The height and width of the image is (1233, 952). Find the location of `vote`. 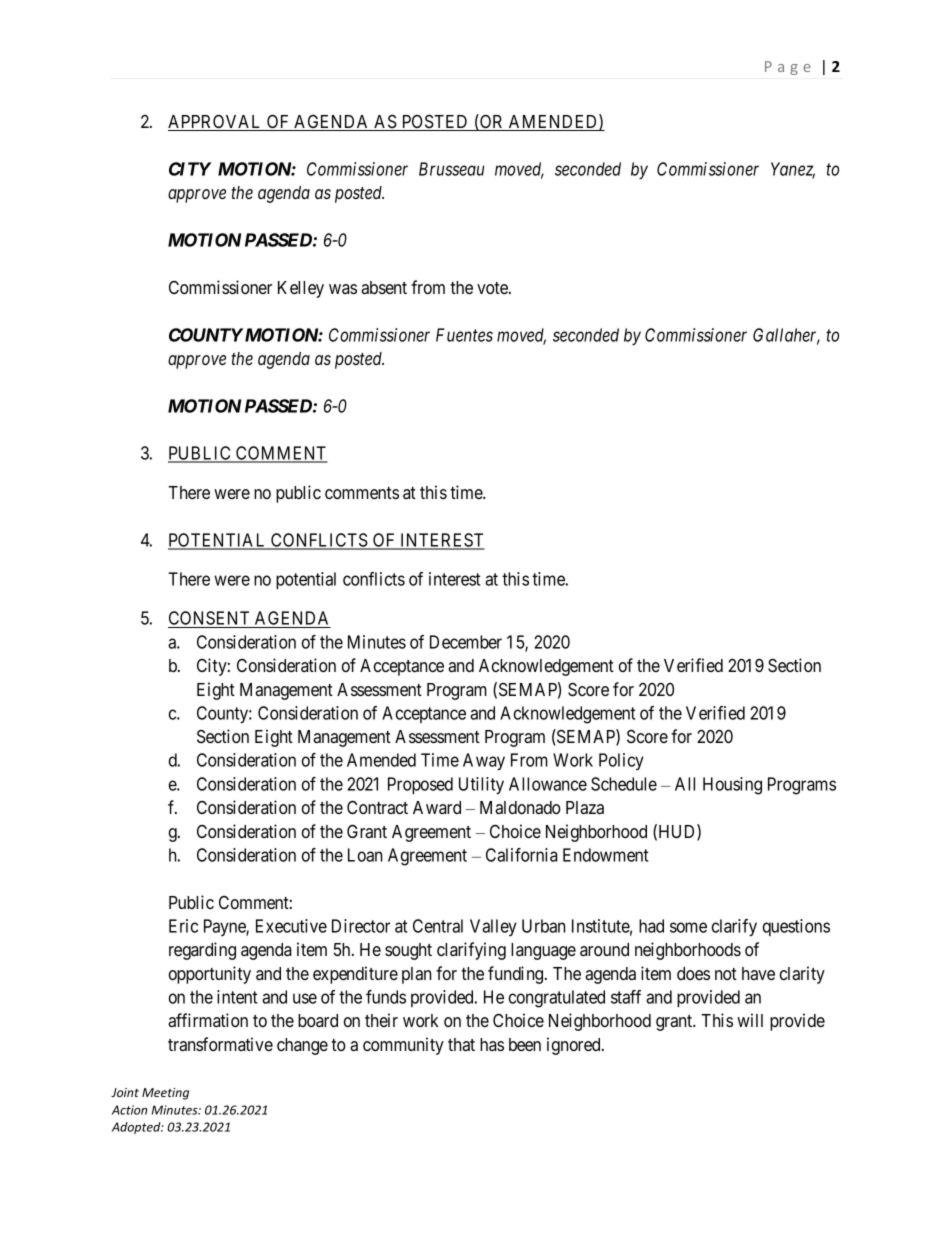

vote is located at coordinates (493, 288).
